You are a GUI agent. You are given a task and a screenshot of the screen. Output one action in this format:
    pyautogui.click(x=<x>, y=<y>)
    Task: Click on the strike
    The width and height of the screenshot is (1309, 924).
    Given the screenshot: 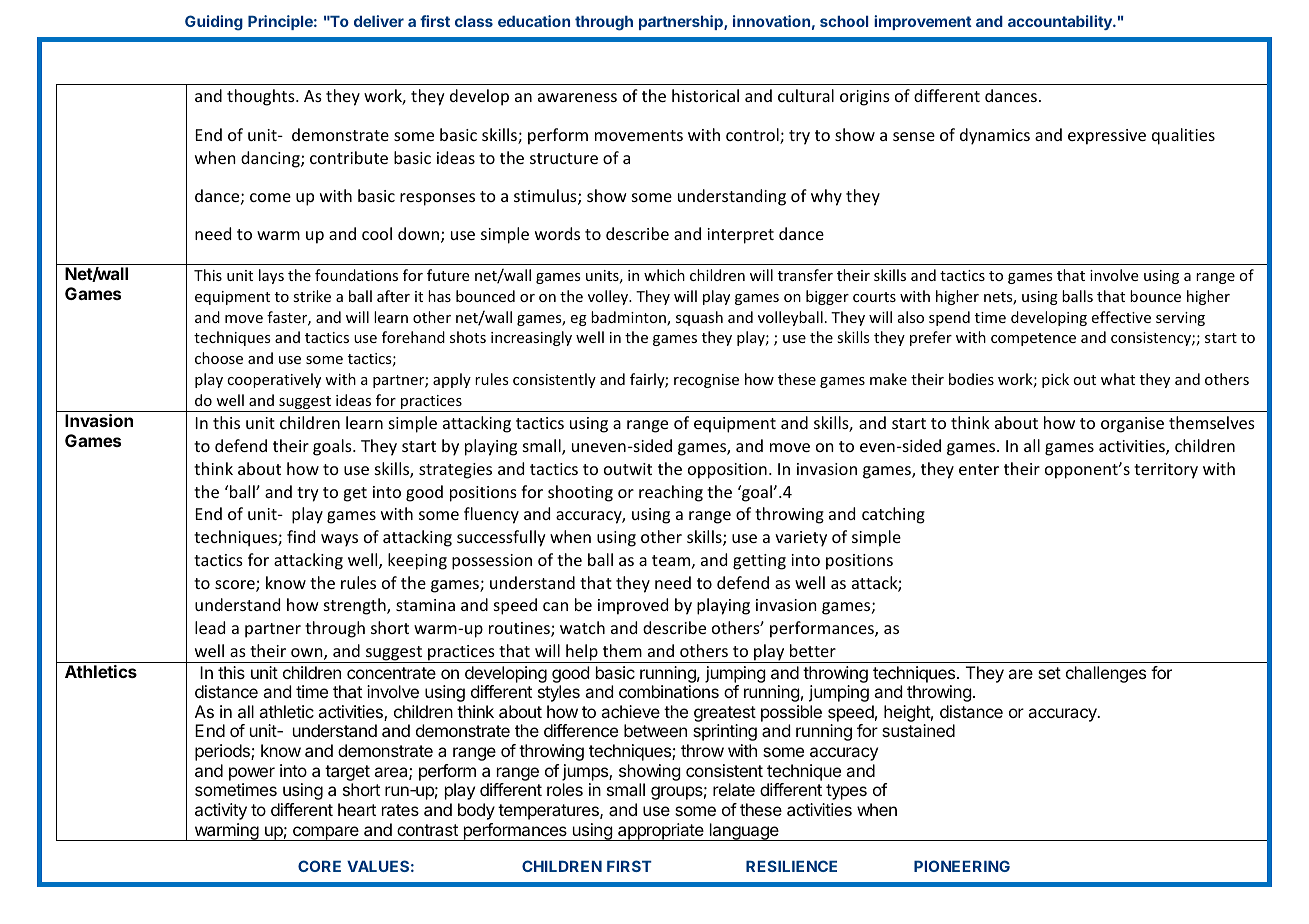 What is the action you would take?
    pyautogui.click(x=312, y=296)
